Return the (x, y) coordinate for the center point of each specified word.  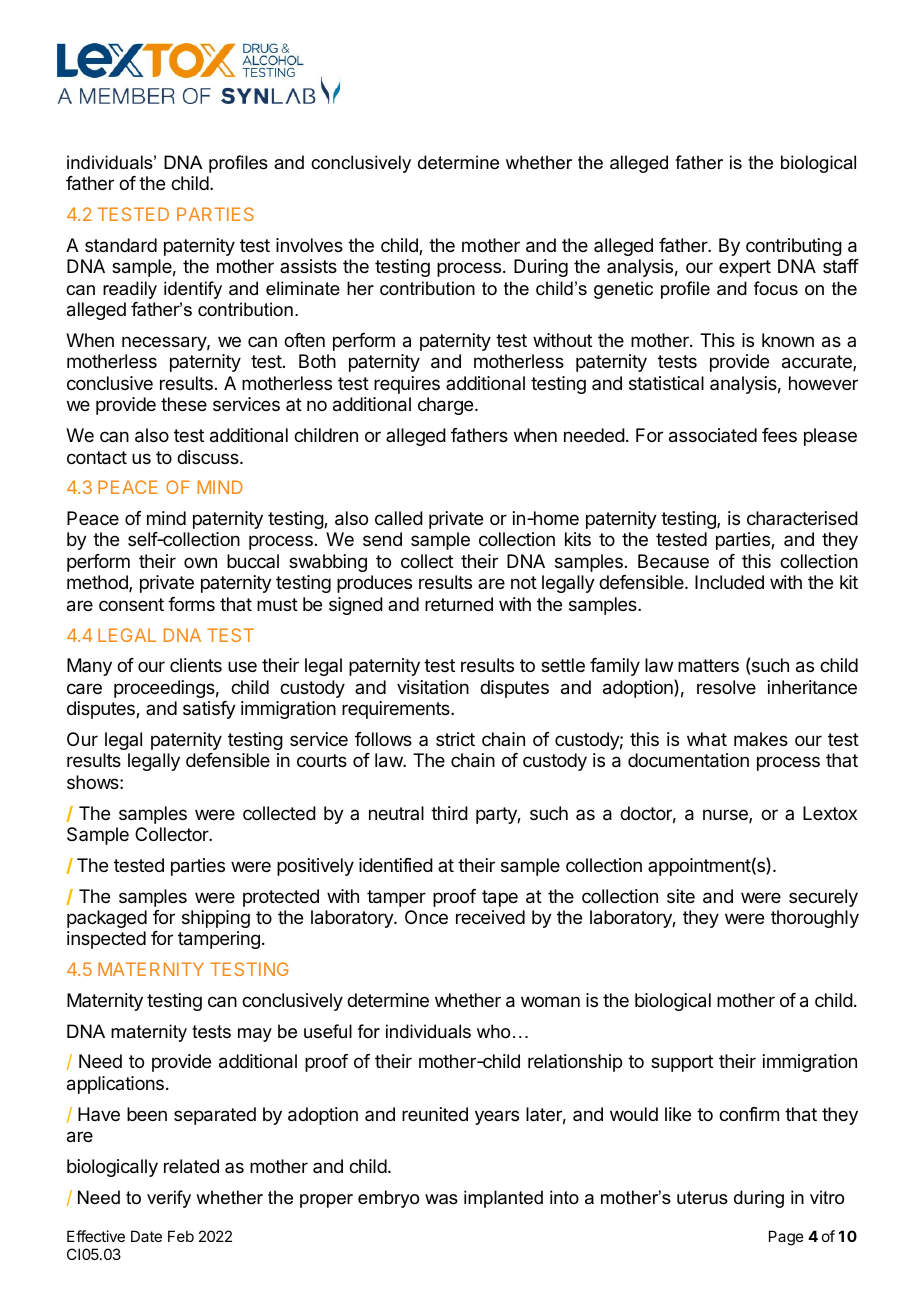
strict (455, 739)
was (441, 1199)
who (493, 1031)
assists (308, 266)
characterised (802, 518)
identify (193, 290)
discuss (209, 457)
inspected (106, 940)
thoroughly (815, 919)
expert (745, 268)
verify (169, 1199)
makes (761, 739)
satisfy (209, 710)
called (399, 518)
